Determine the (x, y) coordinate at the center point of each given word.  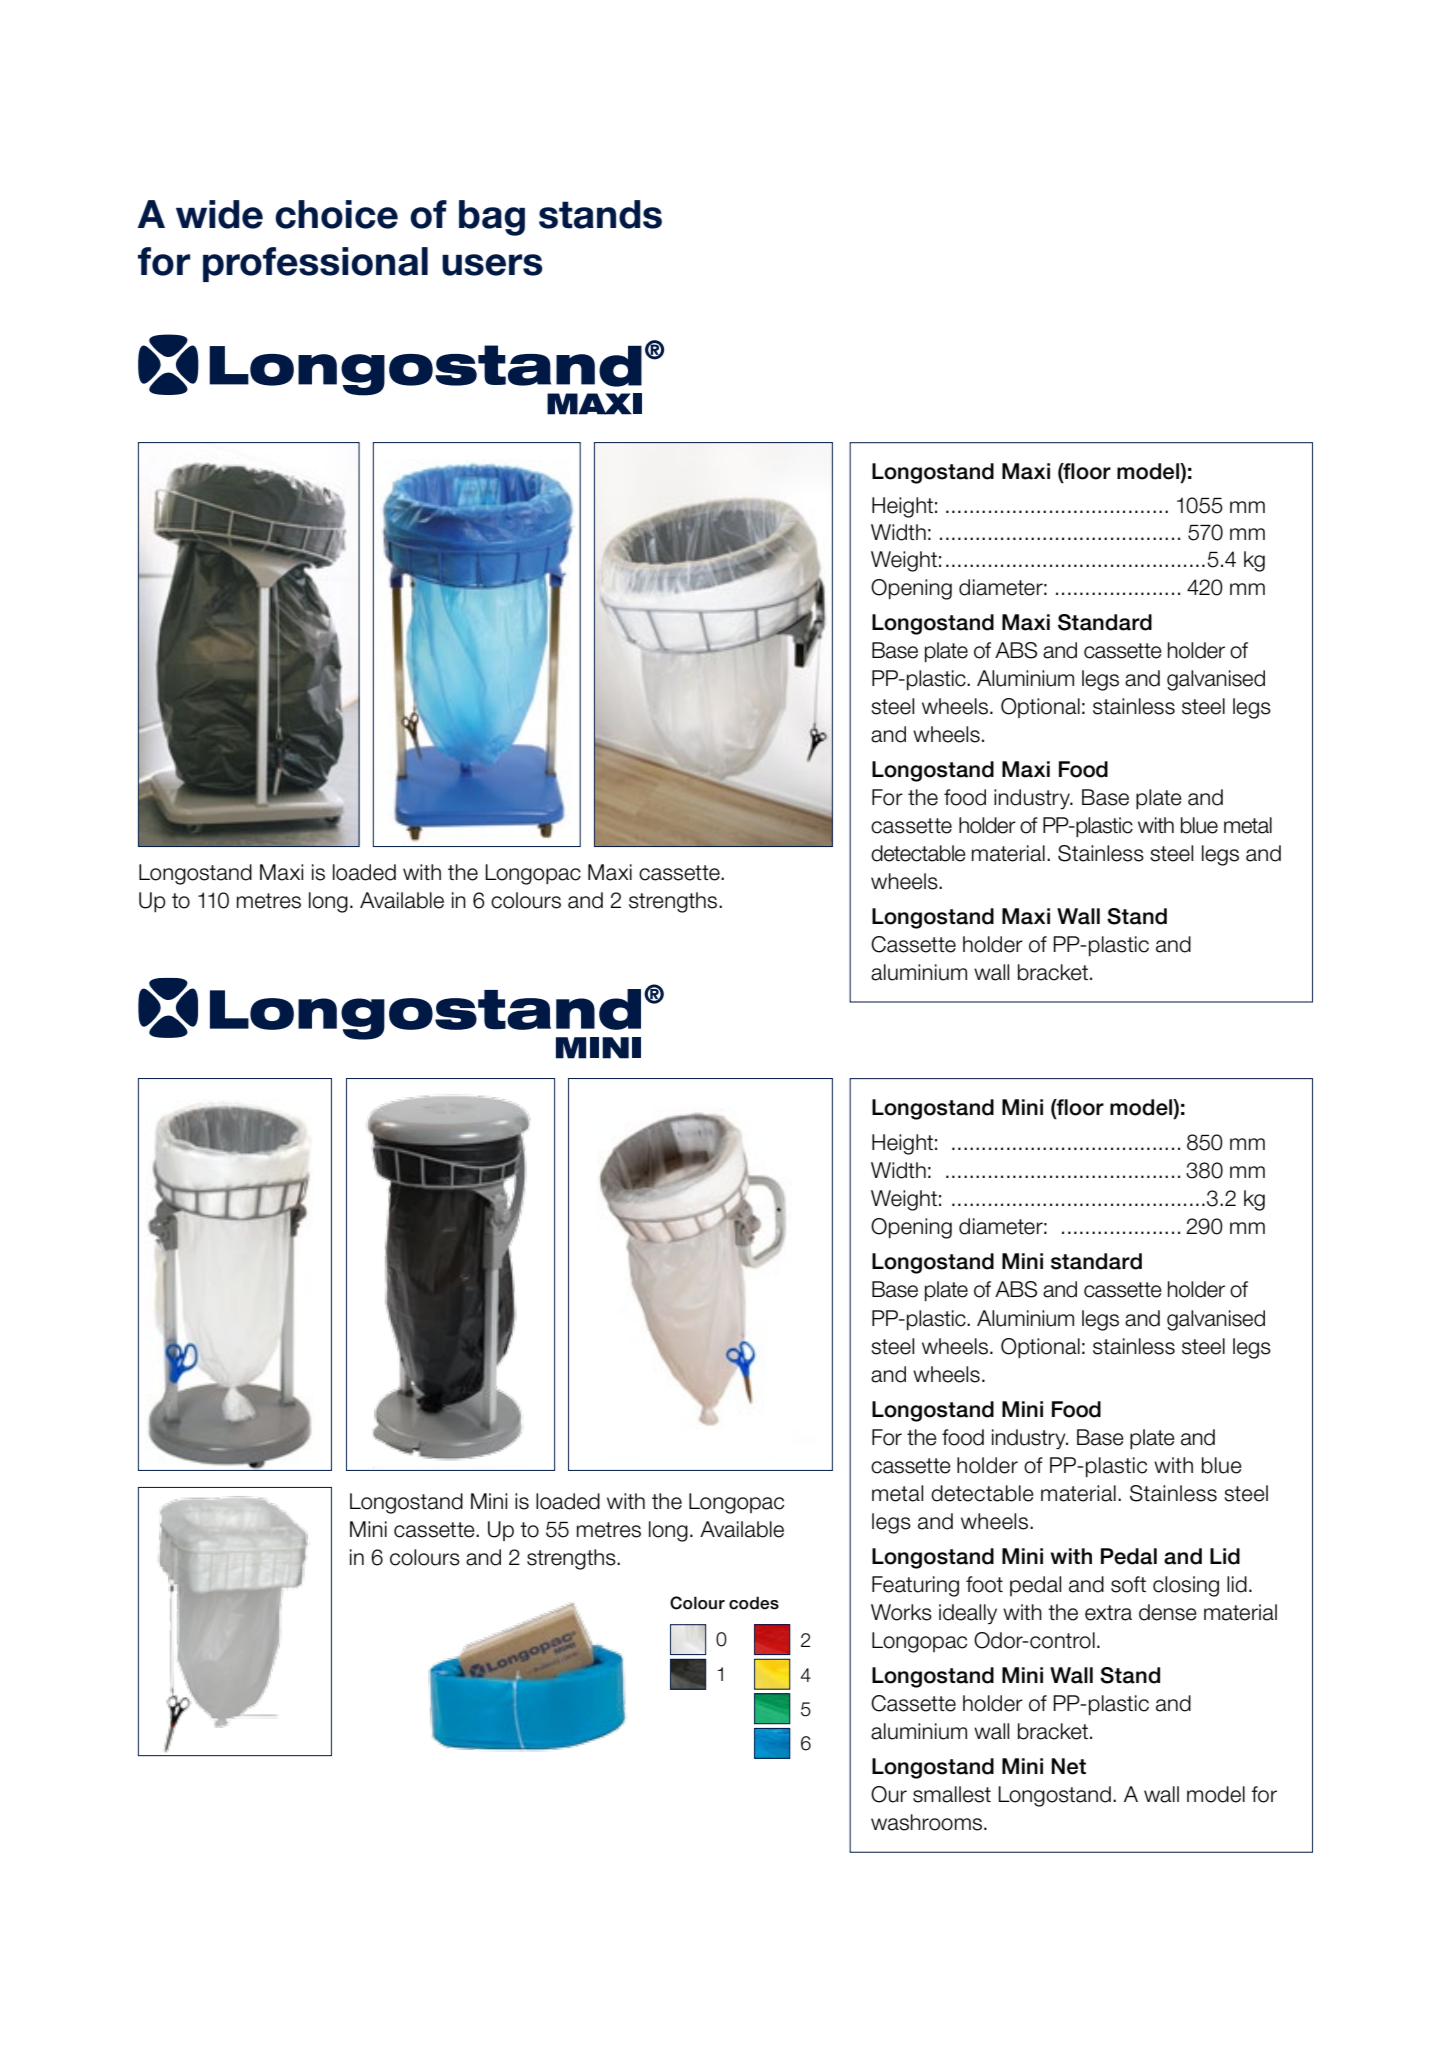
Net (1068, 1766)
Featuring (915, 1586)
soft (1128, 1584)
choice (336, 214)
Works (901, 1612)
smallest (952, 1794)
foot (984, 1584)
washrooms (928, 1822)
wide (219, 214)
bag (492, 218)
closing (1186, 1586)
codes (754, 1603)
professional (315, 264)
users (492, 265)
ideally (968, 1614)
